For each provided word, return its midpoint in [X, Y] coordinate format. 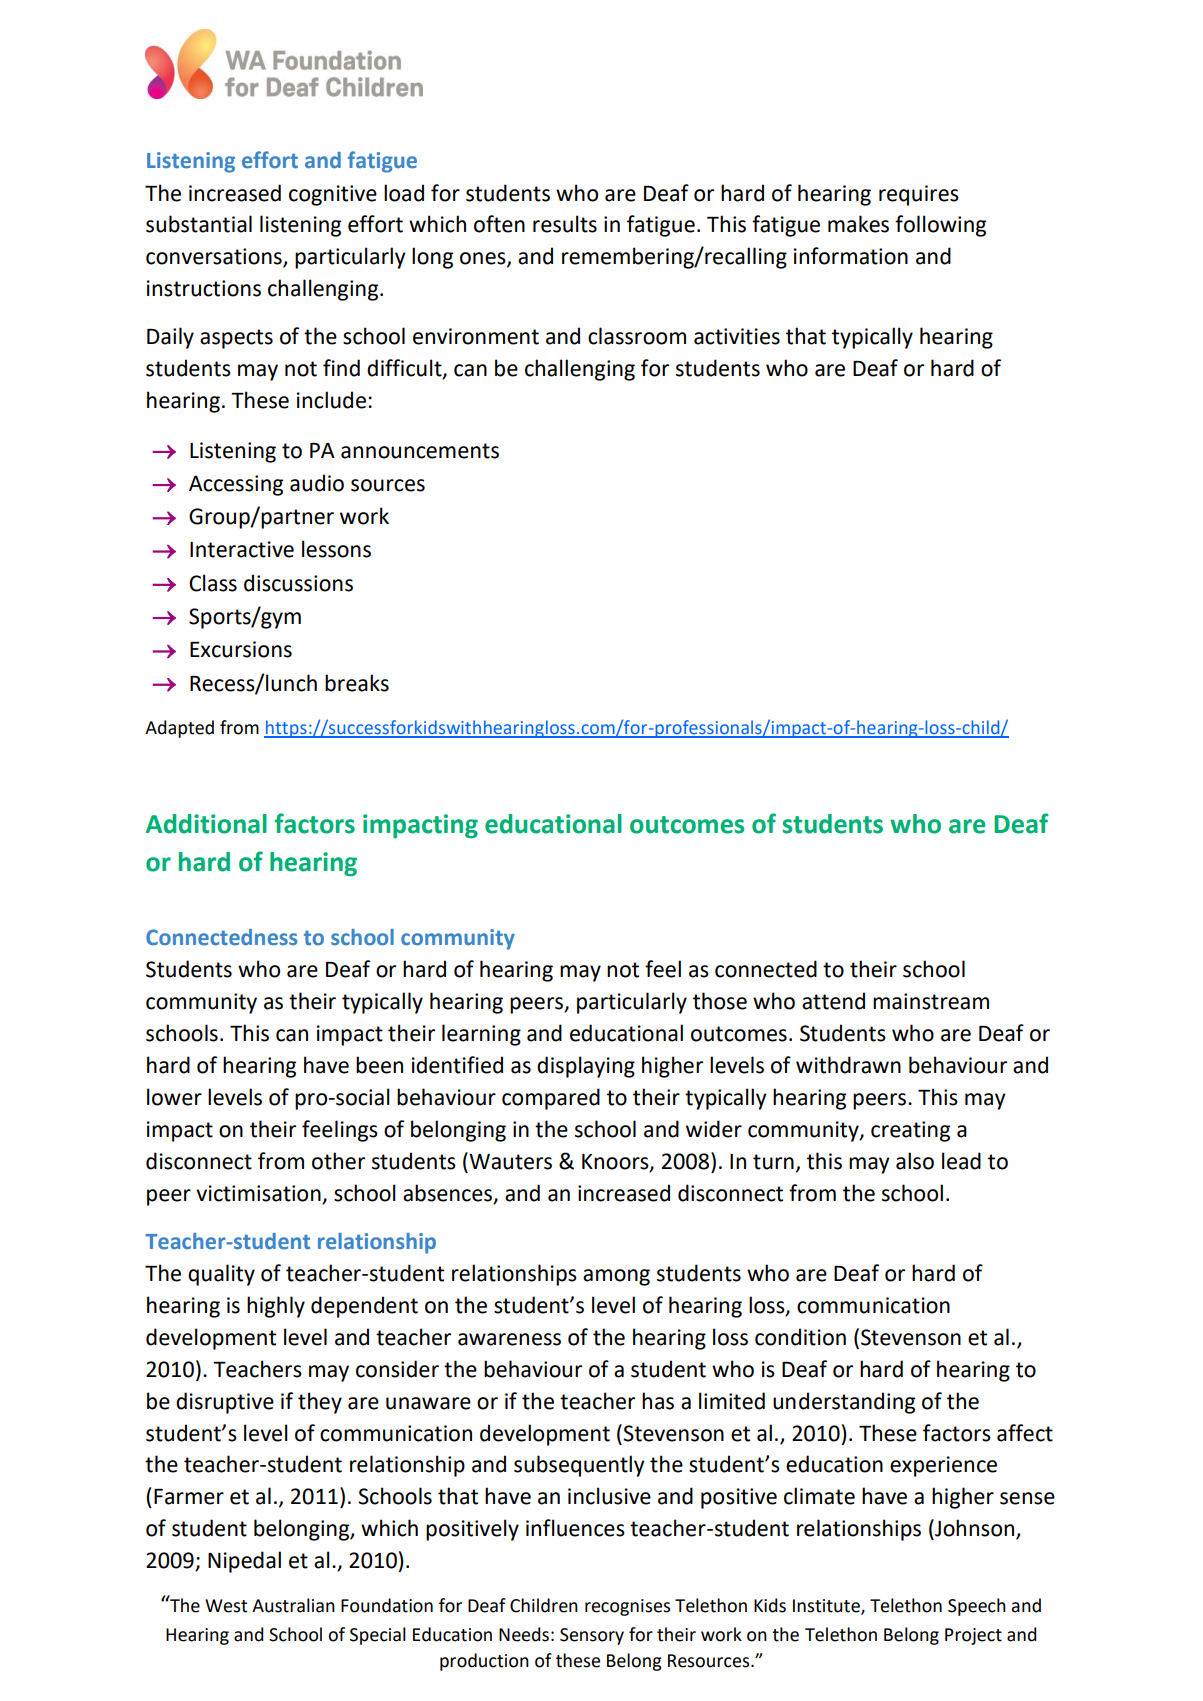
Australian [293, 1605]
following [940, 226]
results [565, 224]
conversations [215, 257]
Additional [206, 824]
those [720, 1001]
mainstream [931, 1001]
